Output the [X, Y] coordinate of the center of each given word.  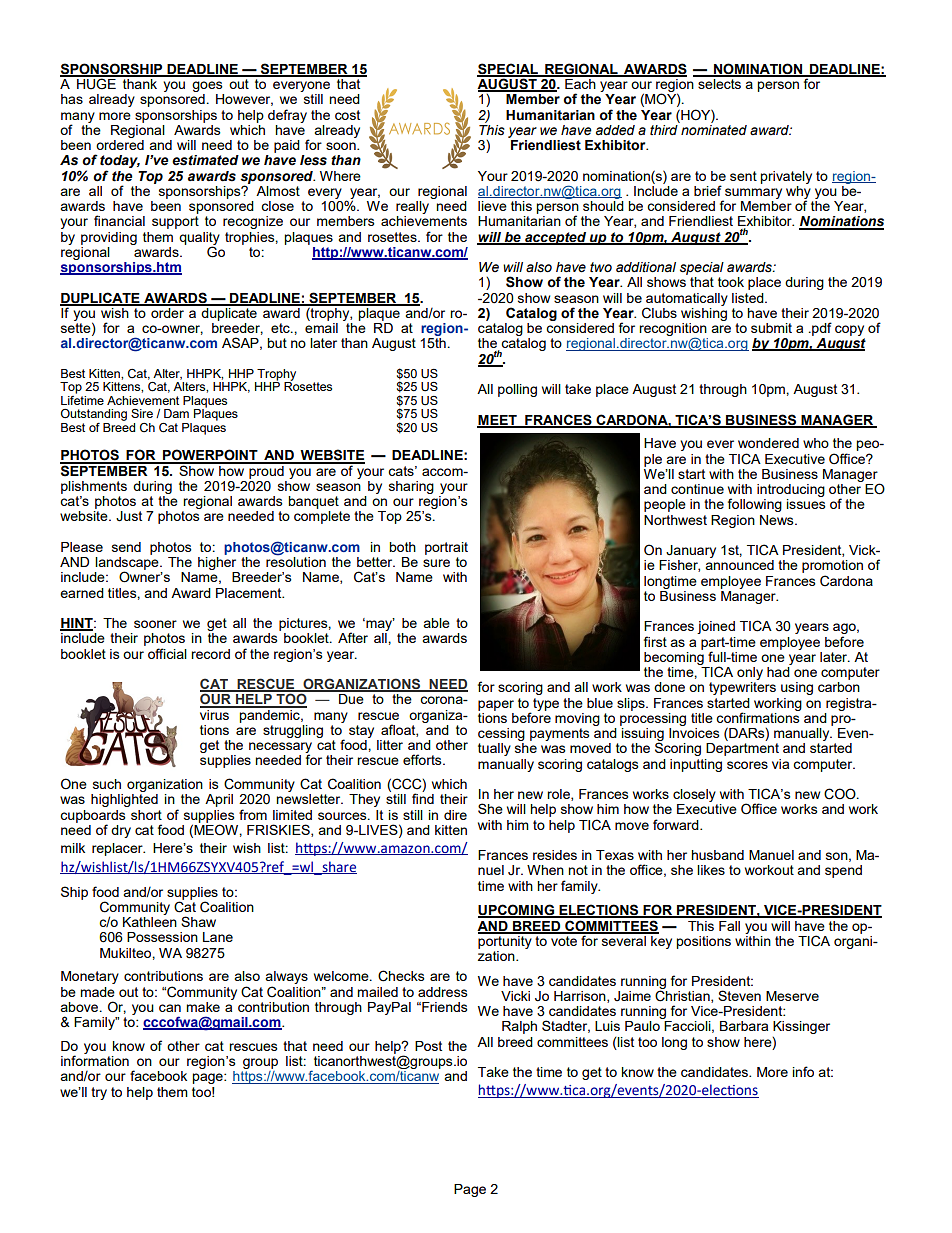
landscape [128, 563]
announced [739, 565]
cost [347, 115]
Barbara [744, 1026]
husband [717, 855]
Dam [176, 413]
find [423, 798]
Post [428, 1046]
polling [517, 390]
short [146, 815]
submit [771, 328]
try [99, 1093]
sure [436, 563]
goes [208, 88]
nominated [713, 129]
